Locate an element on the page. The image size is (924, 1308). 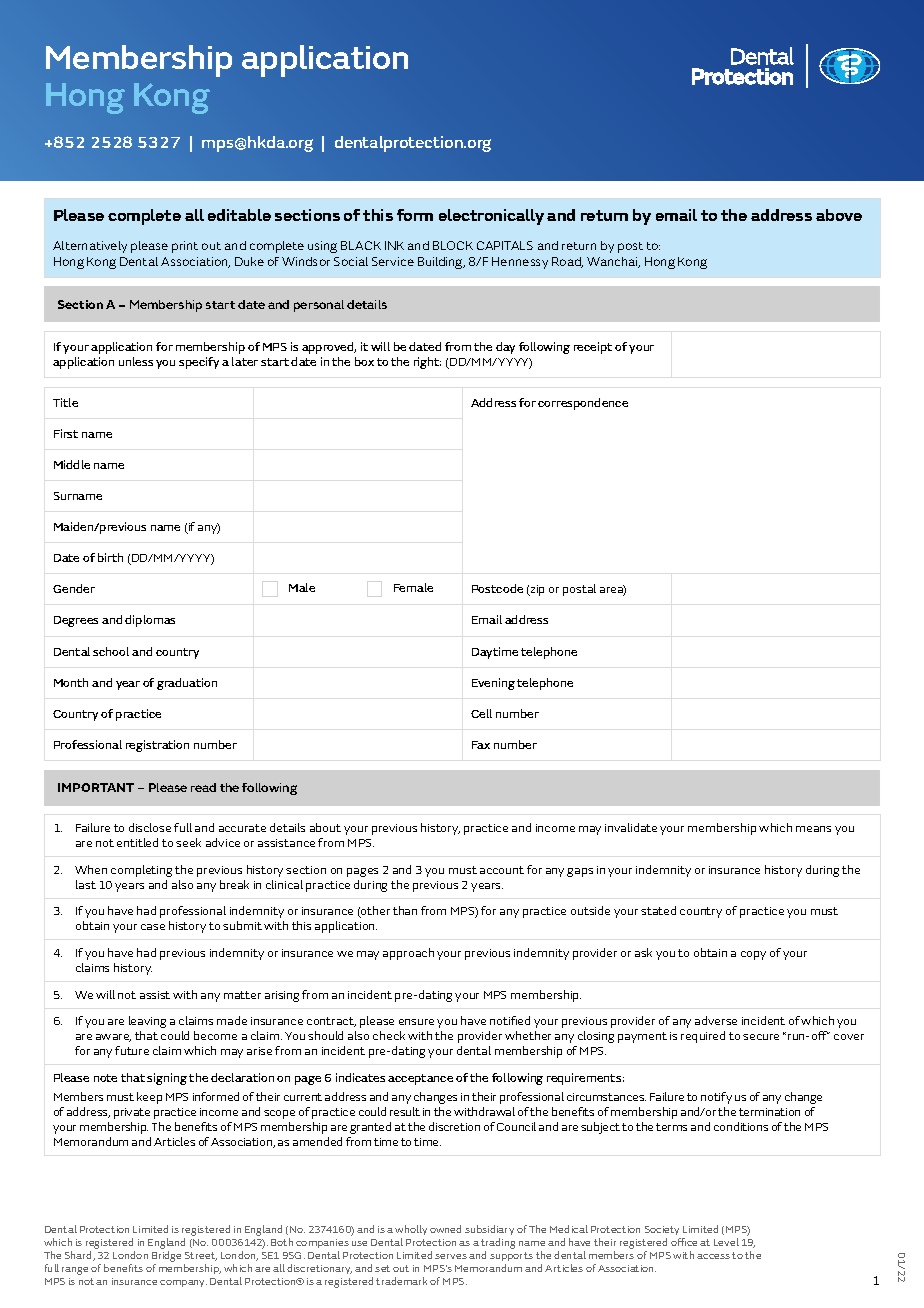
leaving is located at coordinates (147, 1022).
